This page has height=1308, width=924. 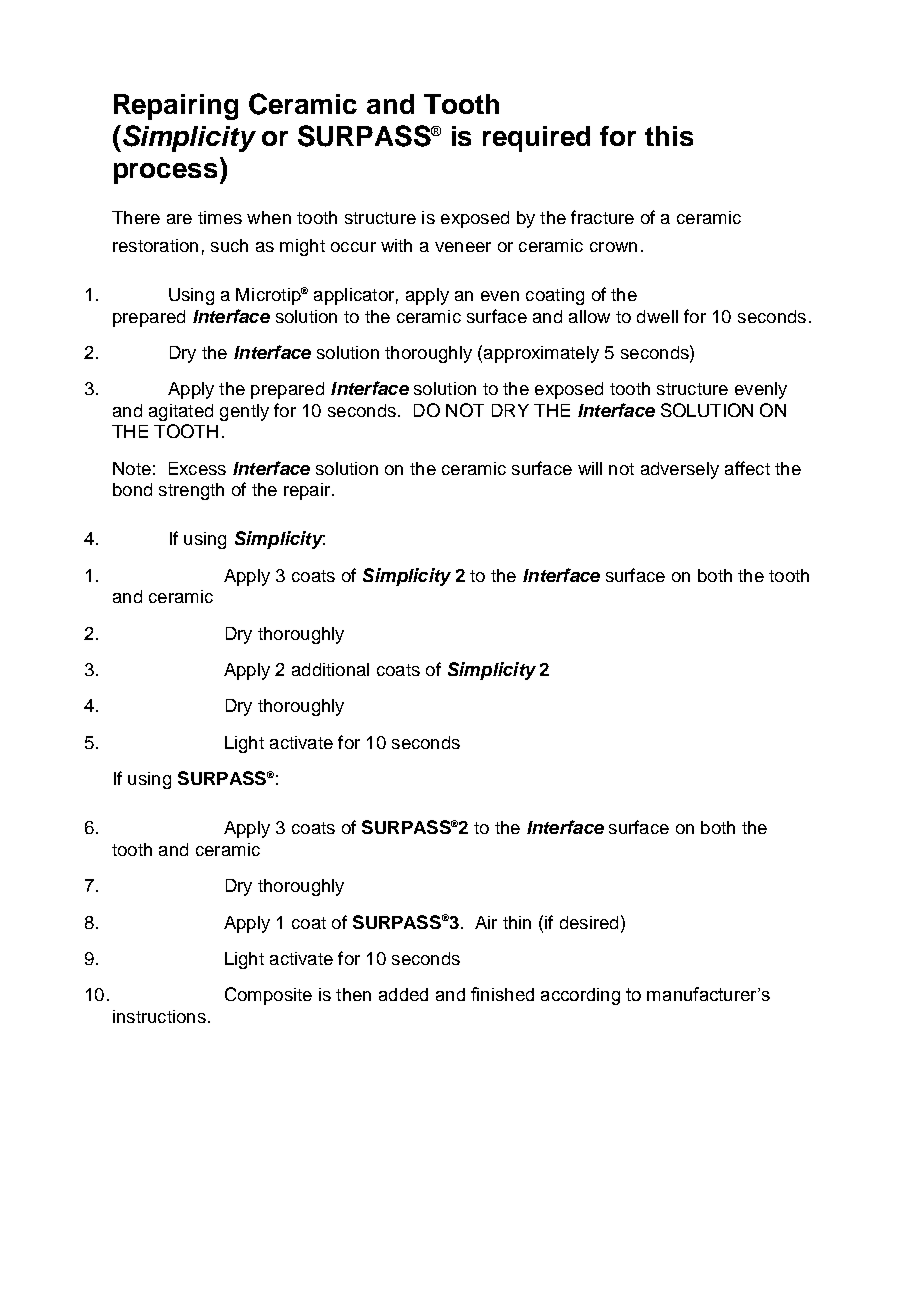 What do you see at coordinates (657, 316) in the page?
I see `dwell` at bounding box center [657, 316].
